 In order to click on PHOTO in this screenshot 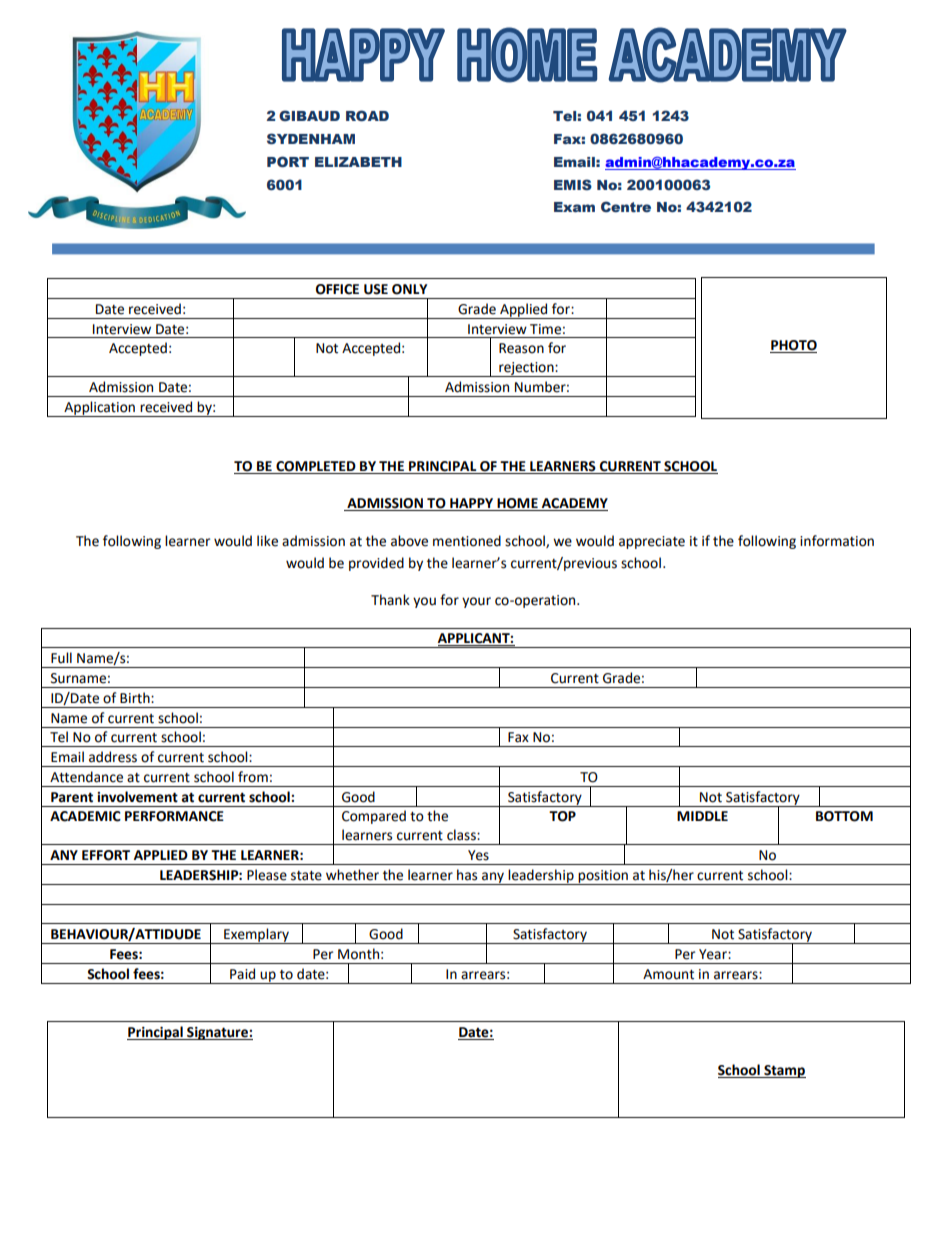, I will do `click(793, 346)`.
